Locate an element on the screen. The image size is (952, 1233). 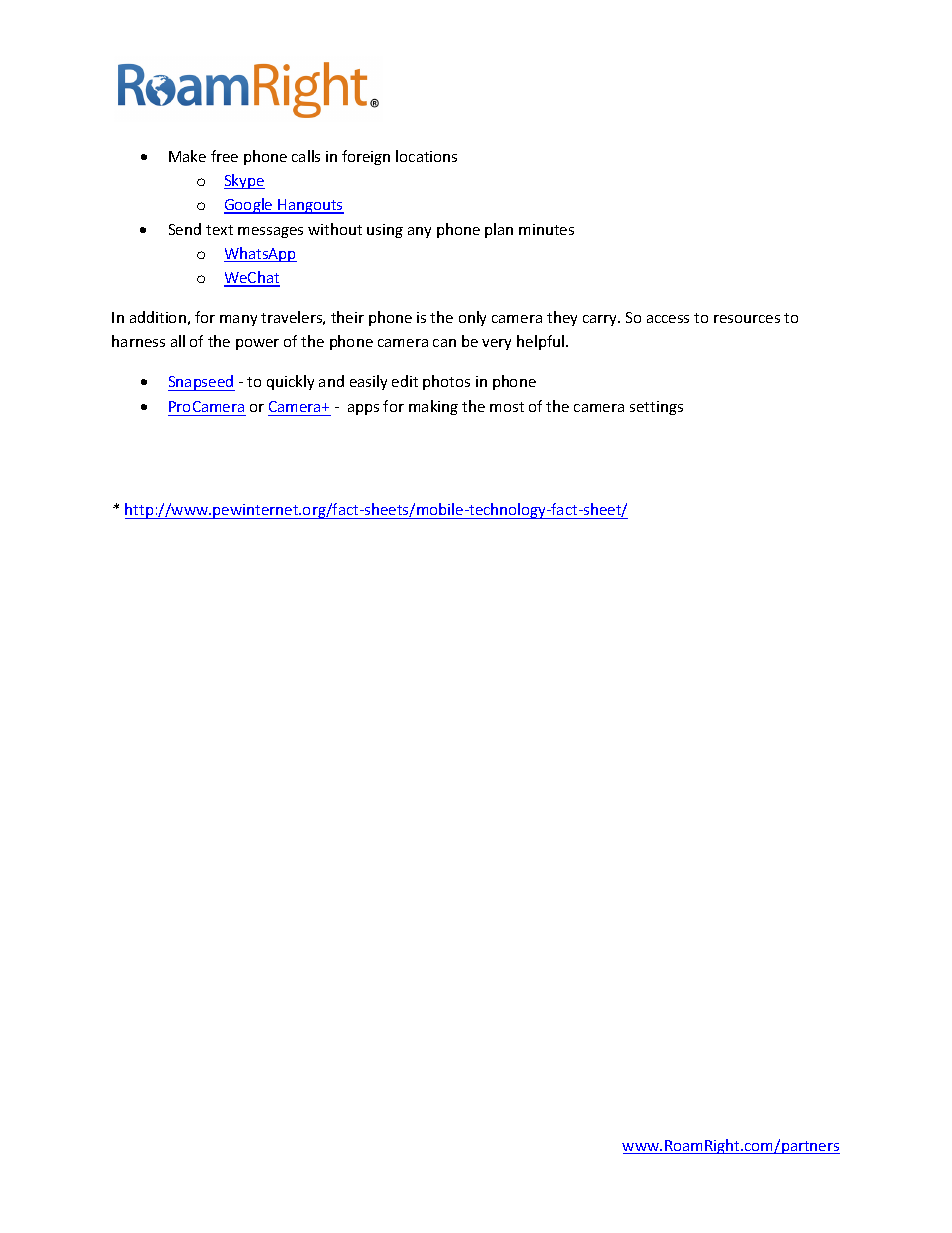
foreign is located at coordinates (366, 157).
